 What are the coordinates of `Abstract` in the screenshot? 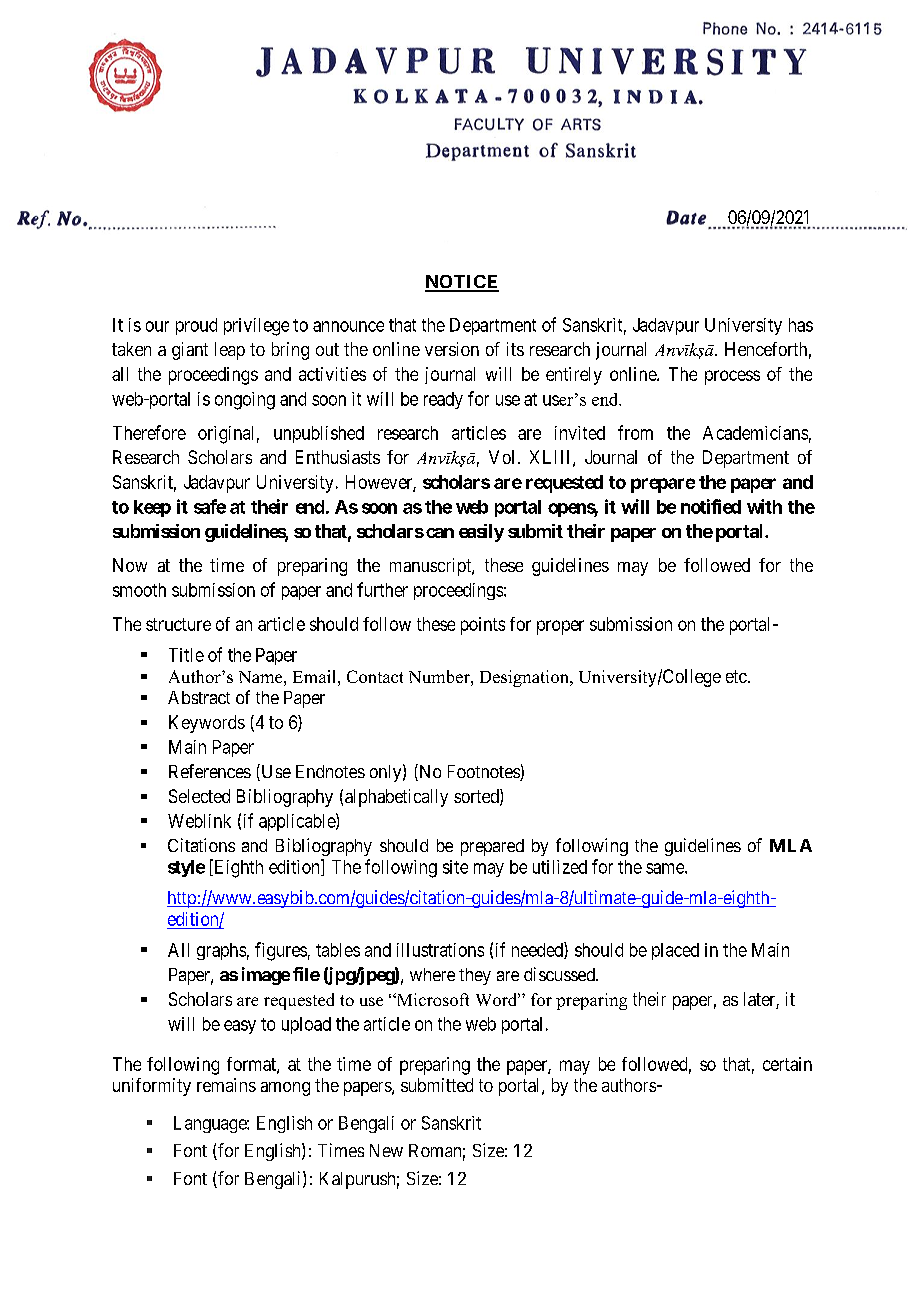 It's located at (199, 697).
